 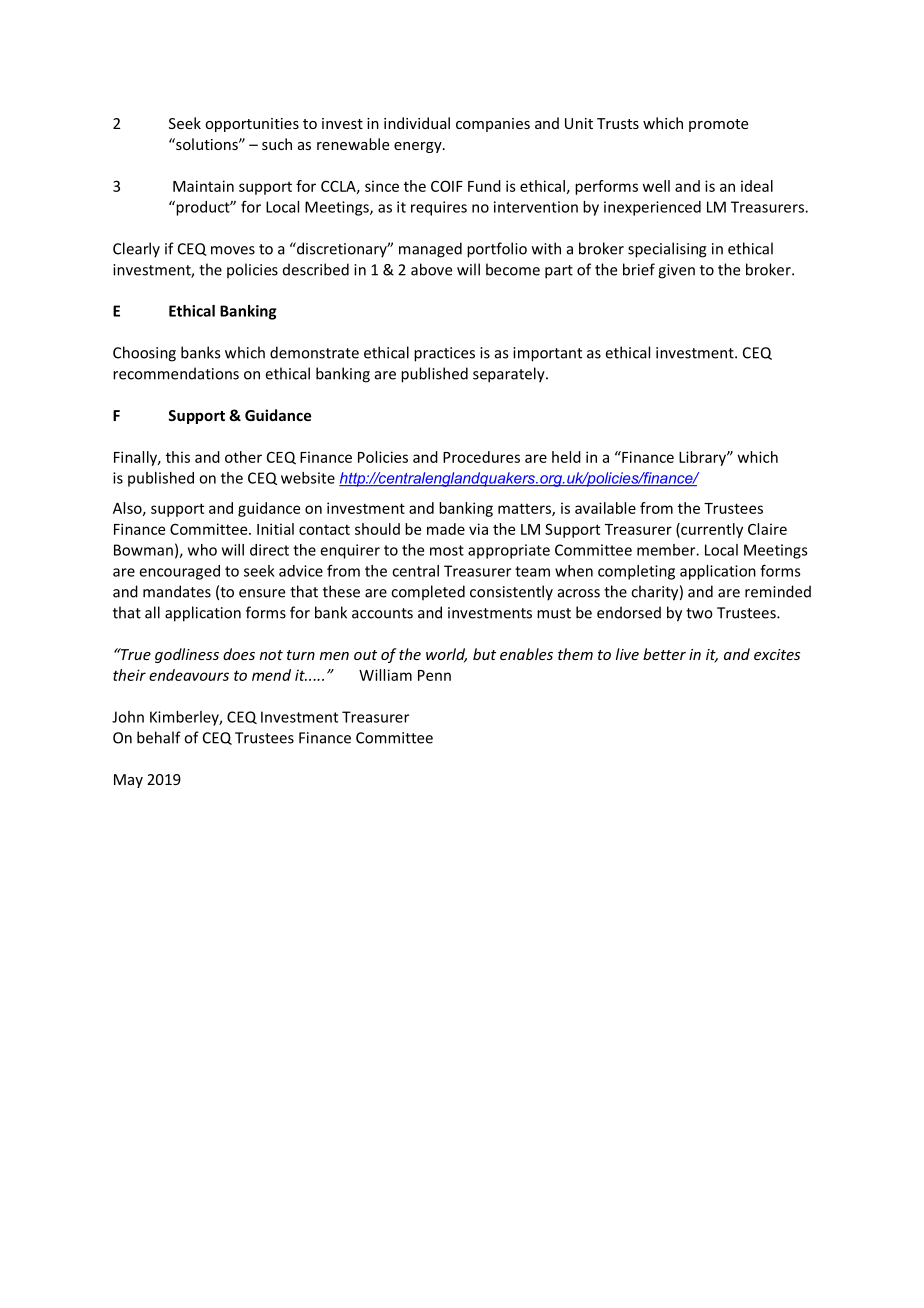 I want to click on mandates, so click(x=177, y=591).
